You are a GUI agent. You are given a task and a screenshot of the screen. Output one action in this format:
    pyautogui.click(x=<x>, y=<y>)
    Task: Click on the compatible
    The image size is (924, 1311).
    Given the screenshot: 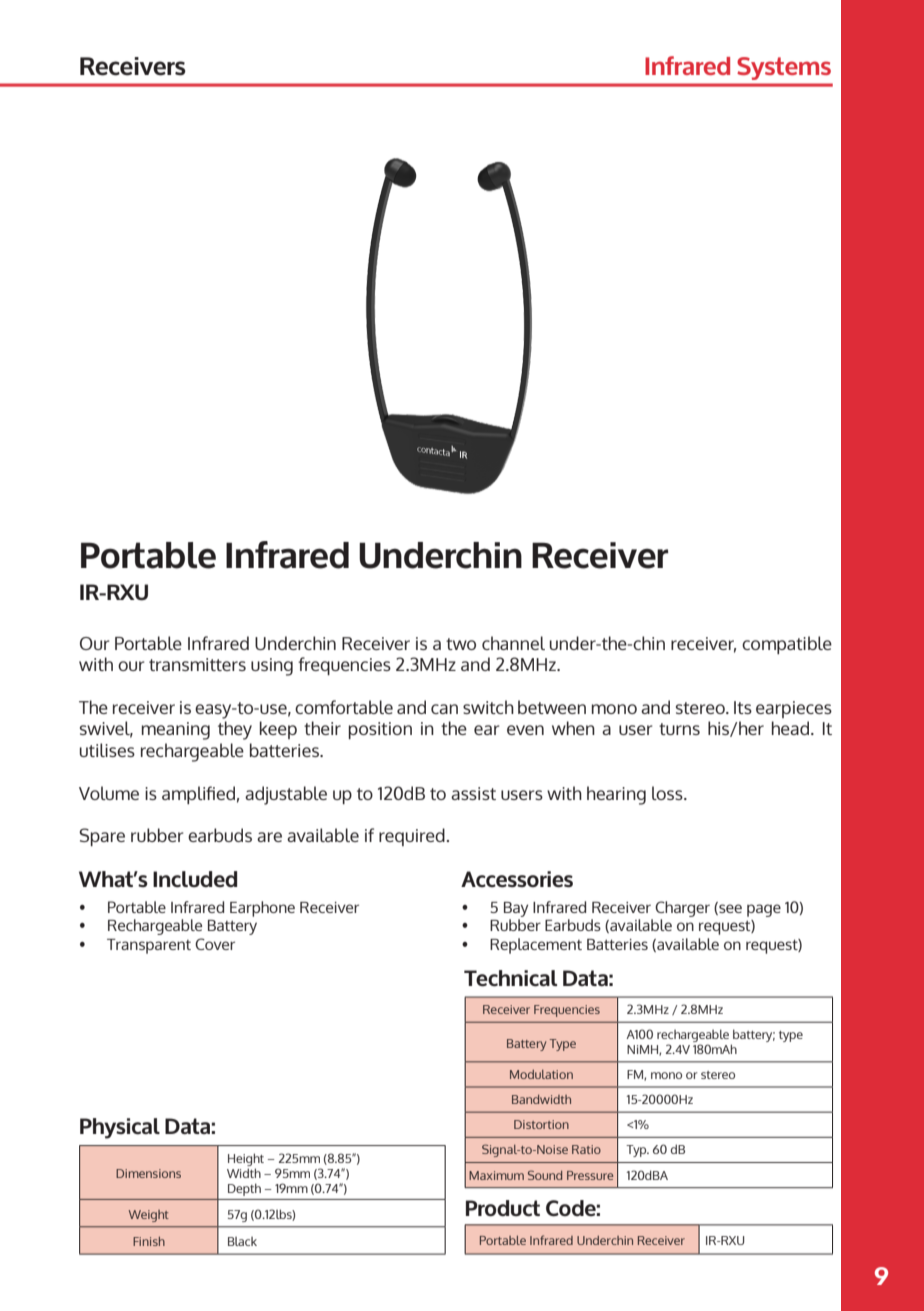 What is the action you would take?
    pyautogui.click(x=787, y=645)
